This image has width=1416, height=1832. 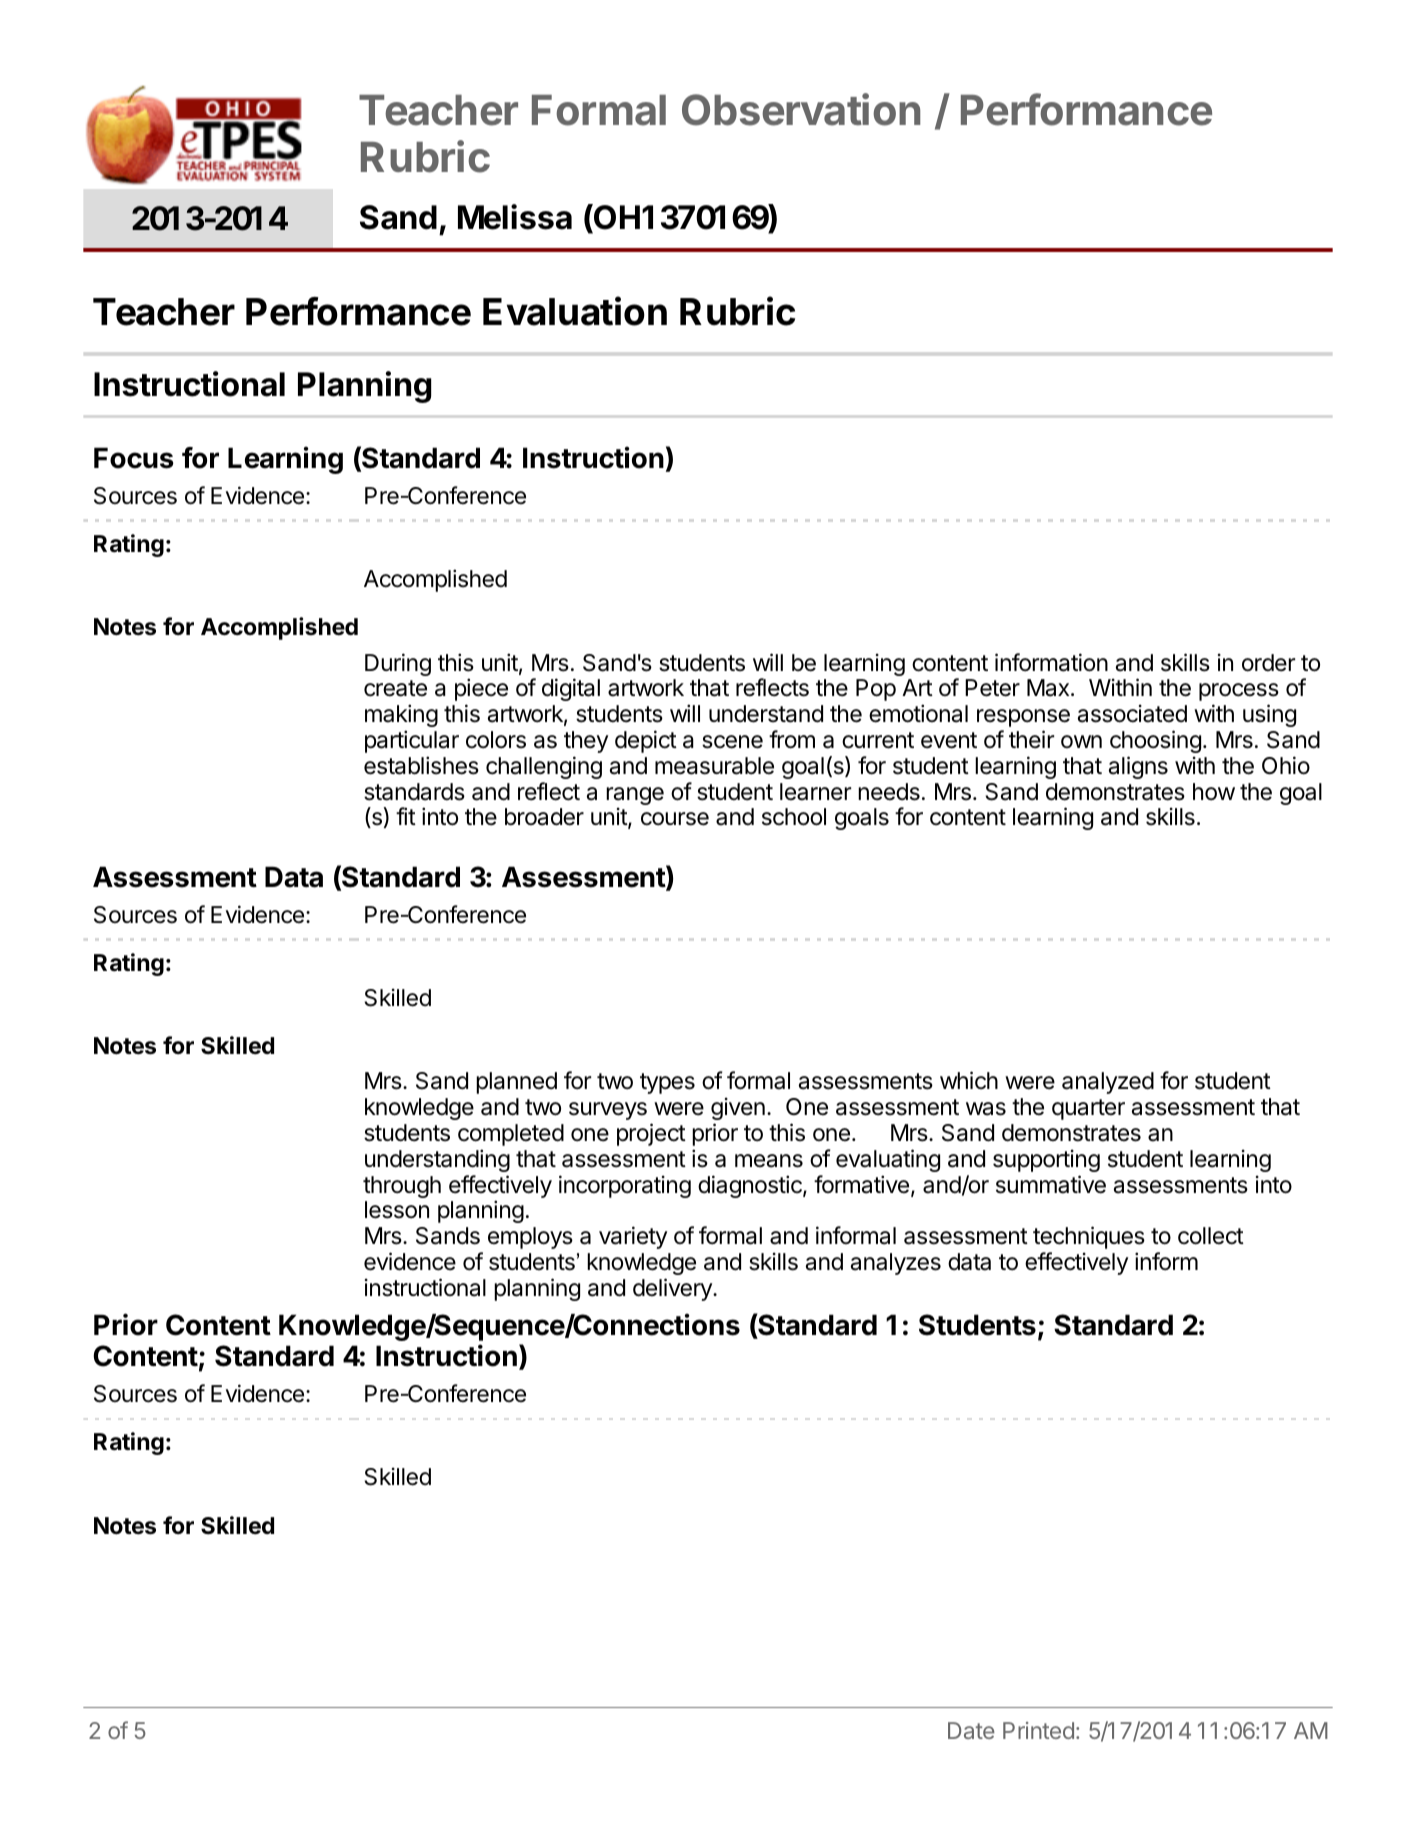 I want to click on course, so click(x=675, y=819).
